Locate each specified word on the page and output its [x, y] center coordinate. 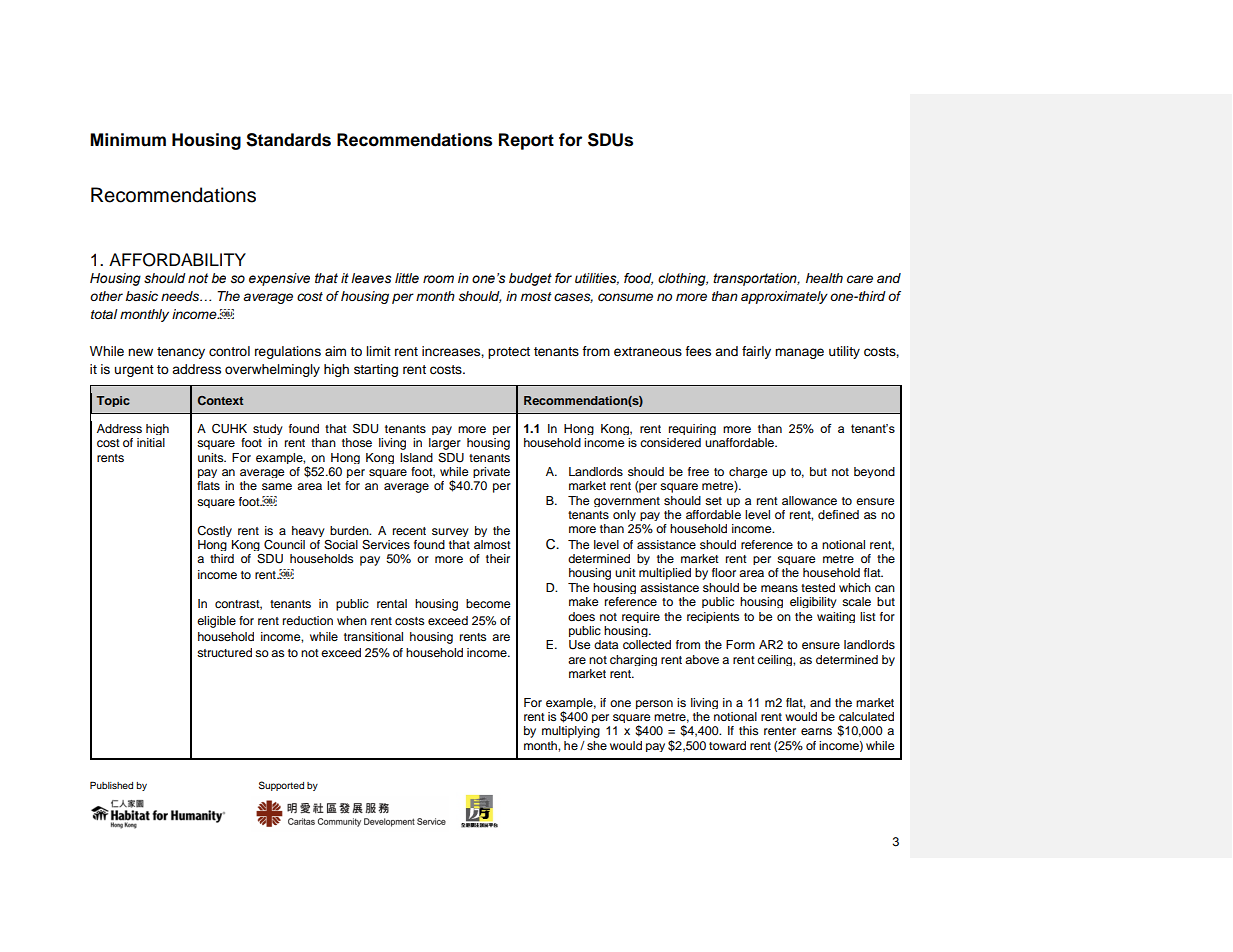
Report [526, 141]
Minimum [128, 140]
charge [748, 472]
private [491, 472]
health [824, 278]
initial [151, 442]
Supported [281, 786]
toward [727, 745]
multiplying [571, 732]
